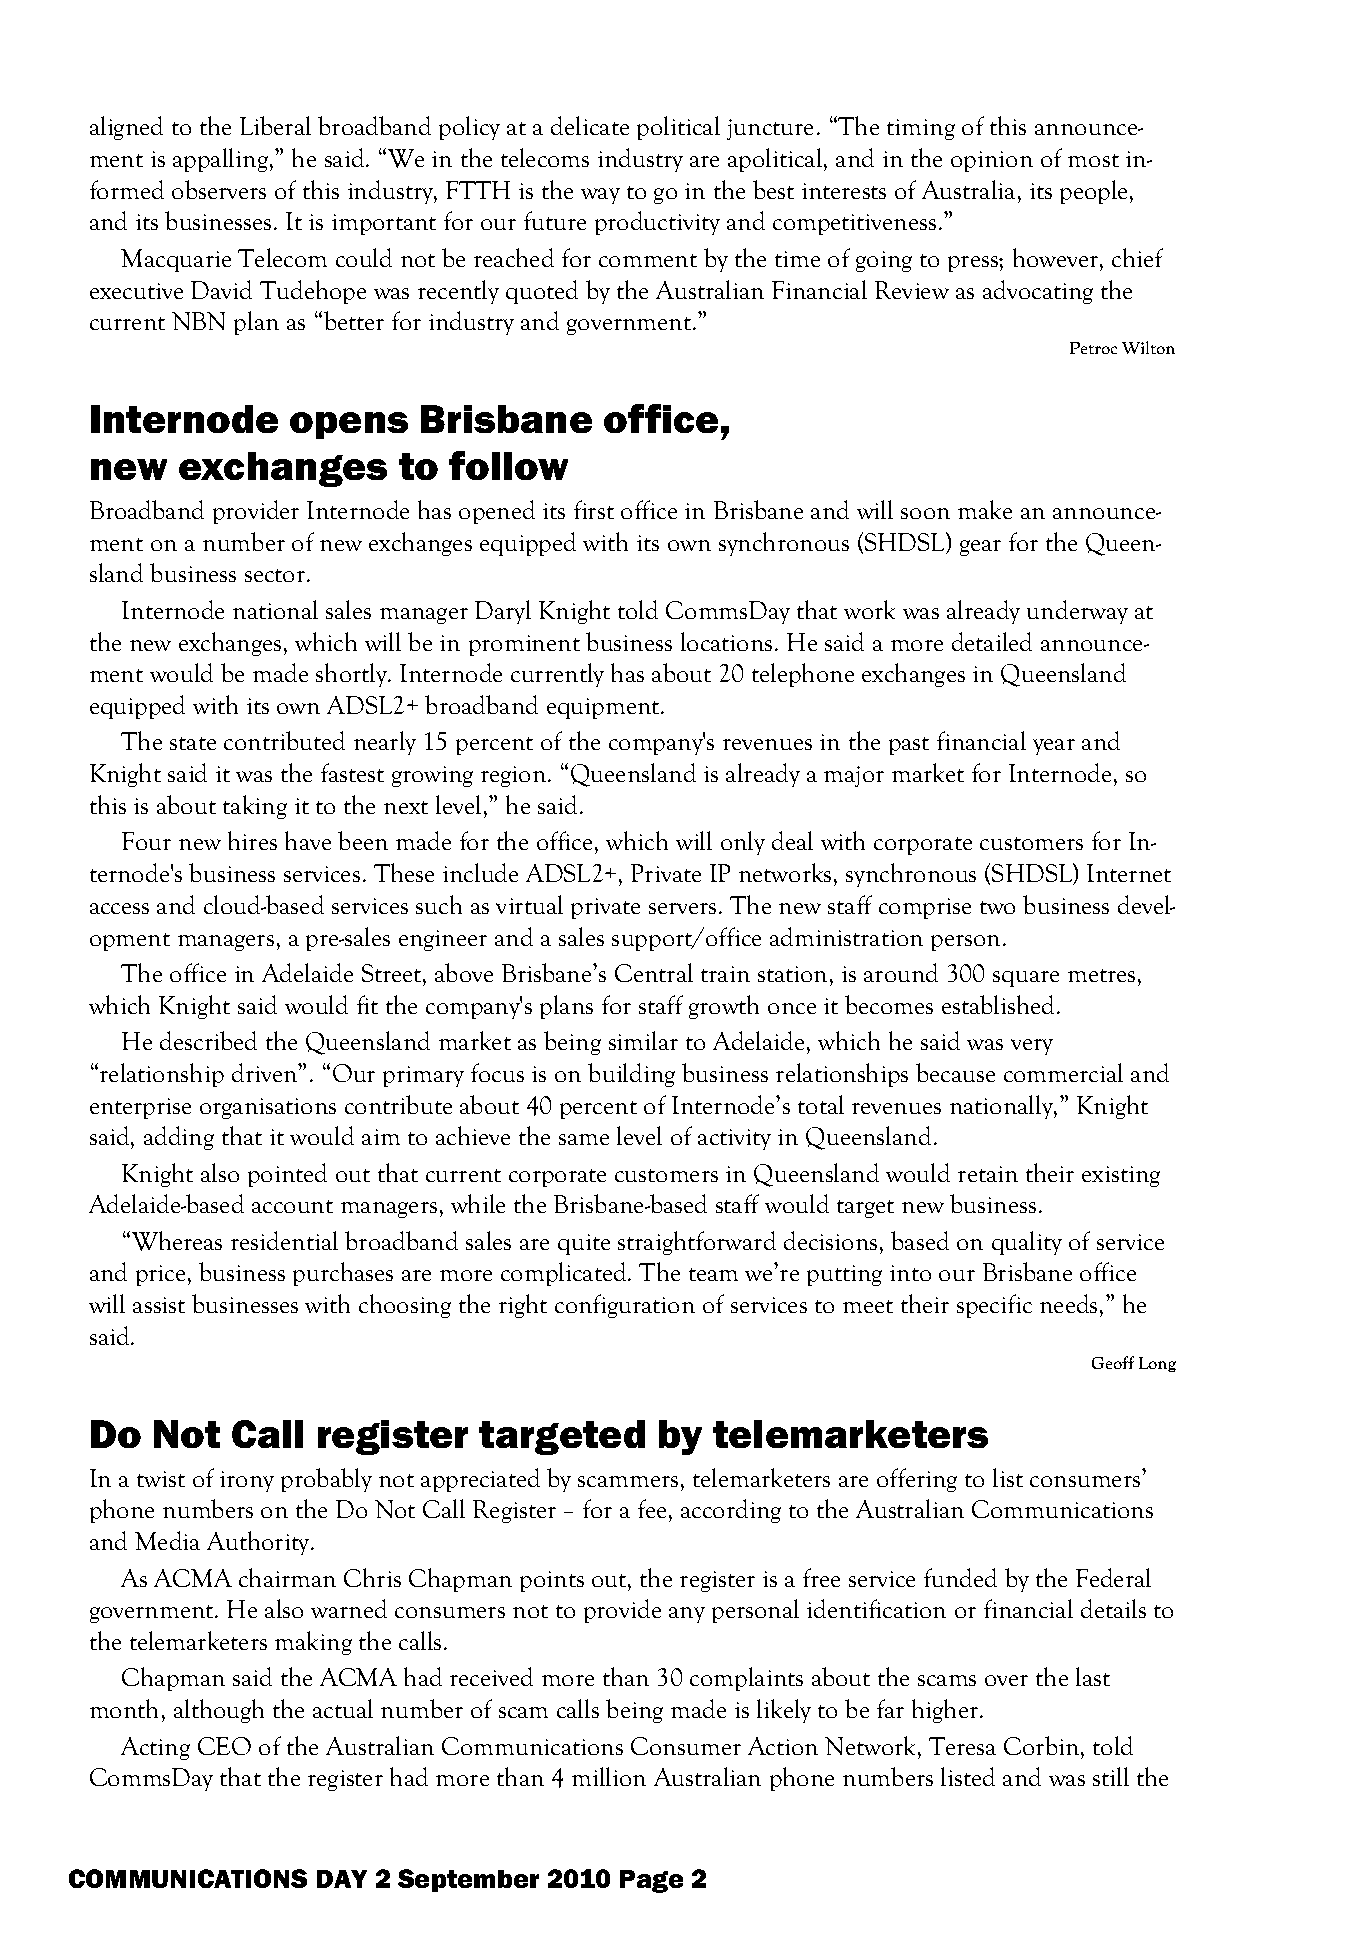 This image has width=1369, height=1937. I want to click on Central, so click(654, 972).
